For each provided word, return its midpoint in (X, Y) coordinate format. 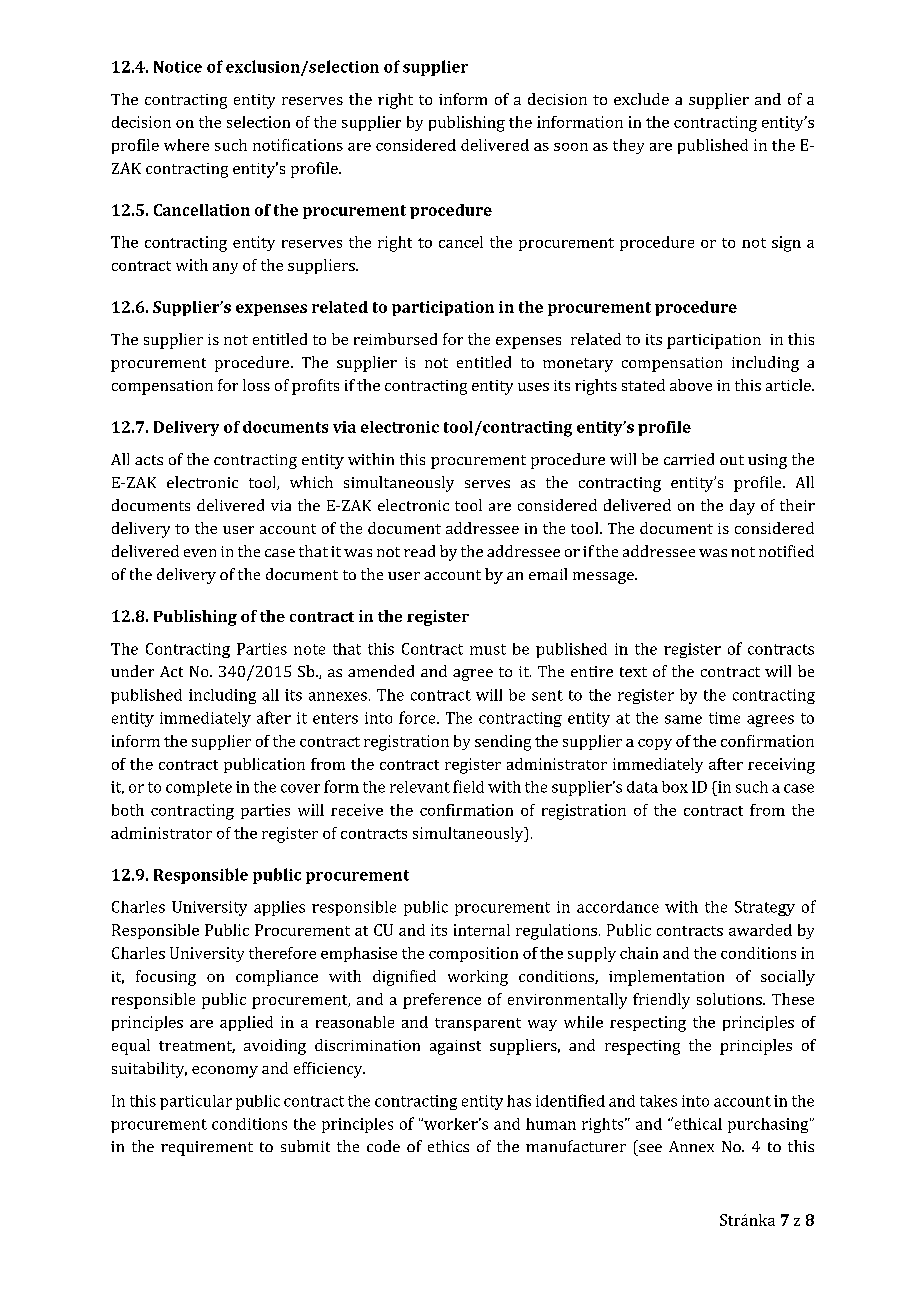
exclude (641, 99)
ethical (697, 1123)
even (200, 553)
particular (196, 1102)
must (488, 649)
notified (786, 551)
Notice (178, 67)
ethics (448, 1146)
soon (571, 147)
